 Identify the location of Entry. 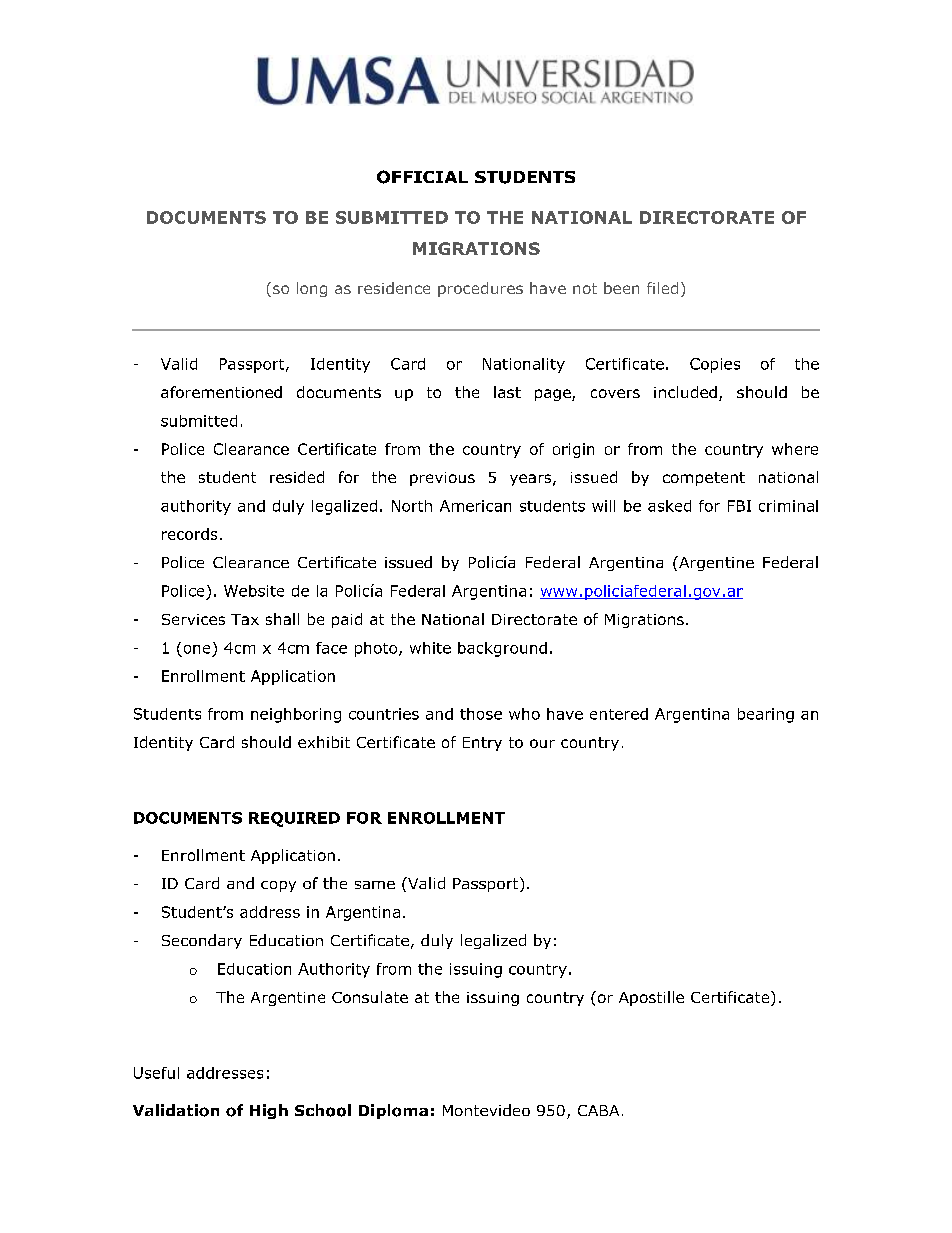
(482, 744).
